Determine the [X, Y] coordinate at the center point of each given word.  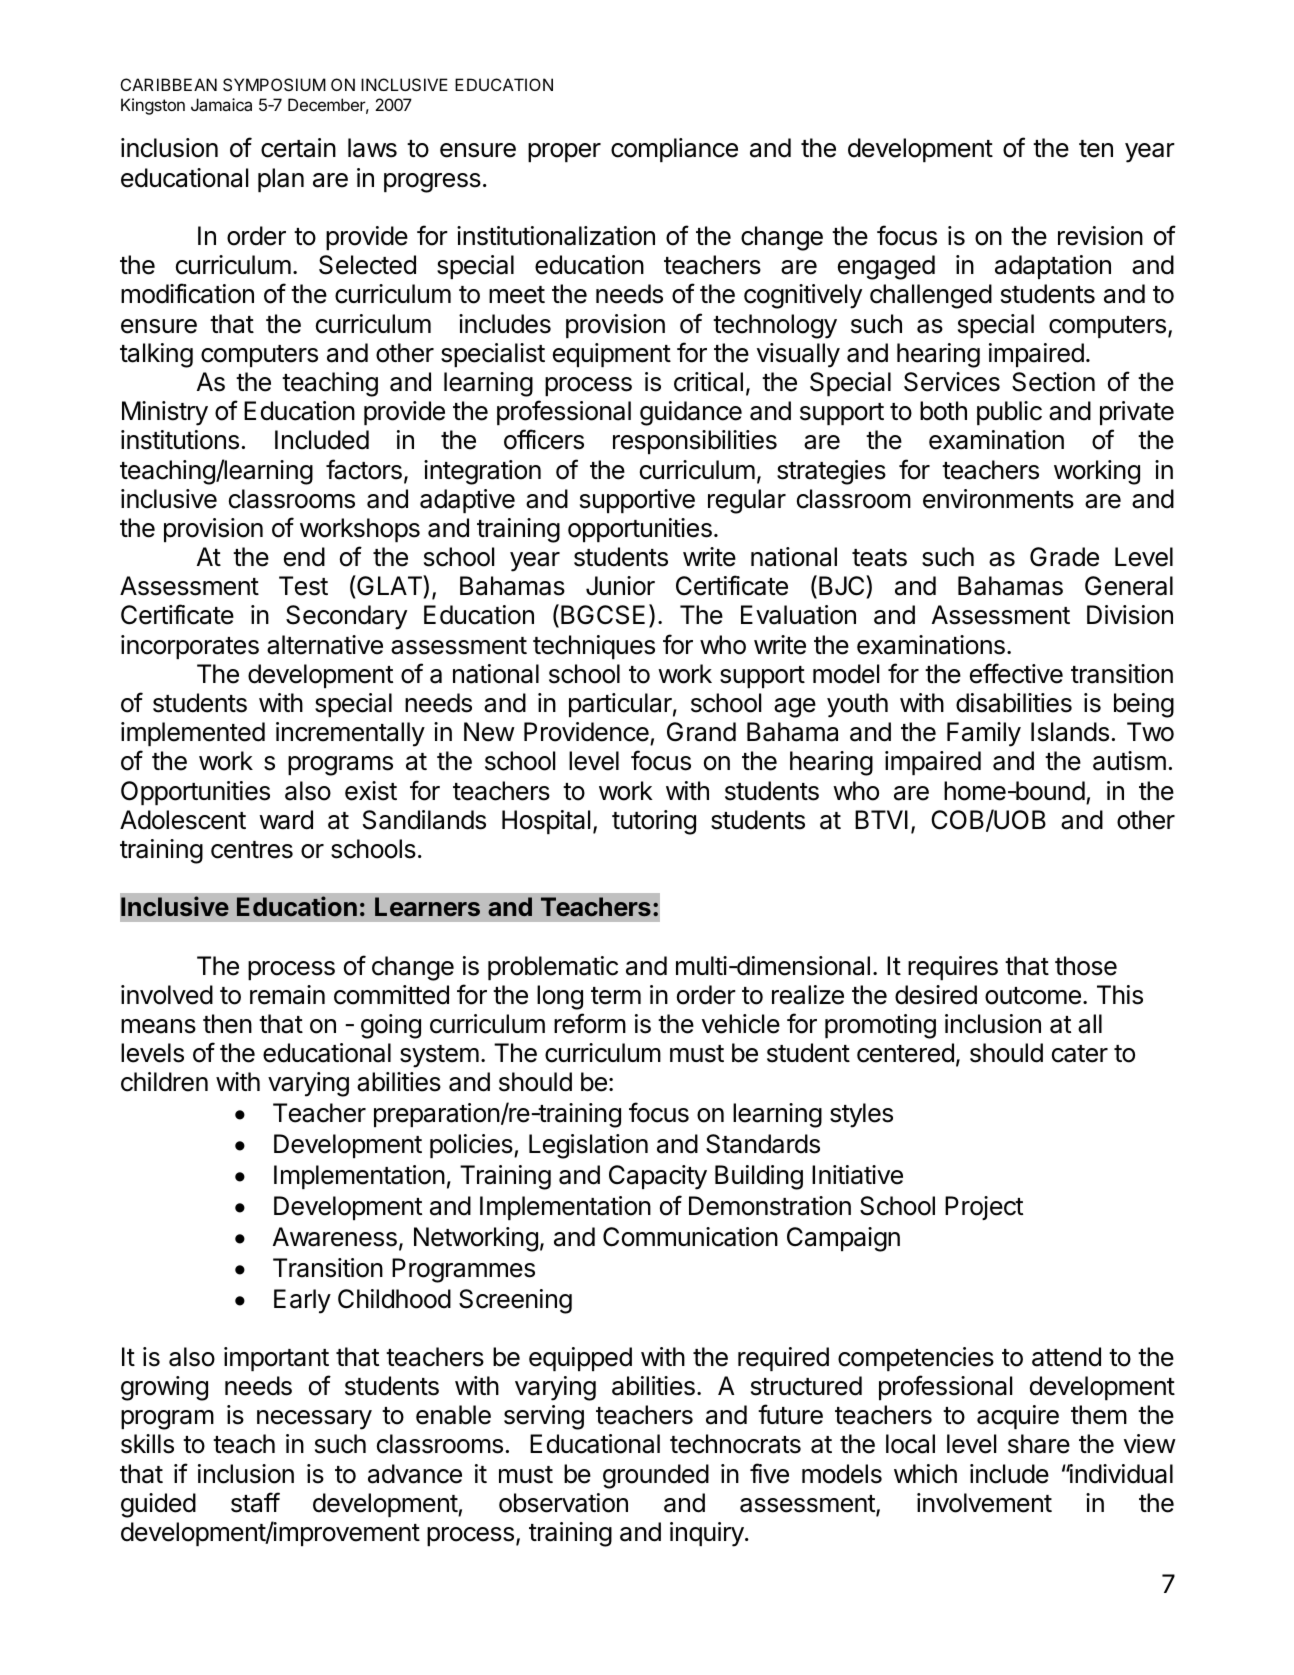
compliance [674, 150]
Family [984, 734]
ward [286, 820]
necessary [314, 1420]
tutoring [654, 822]
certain [298, 148]
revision [1100, 236]
